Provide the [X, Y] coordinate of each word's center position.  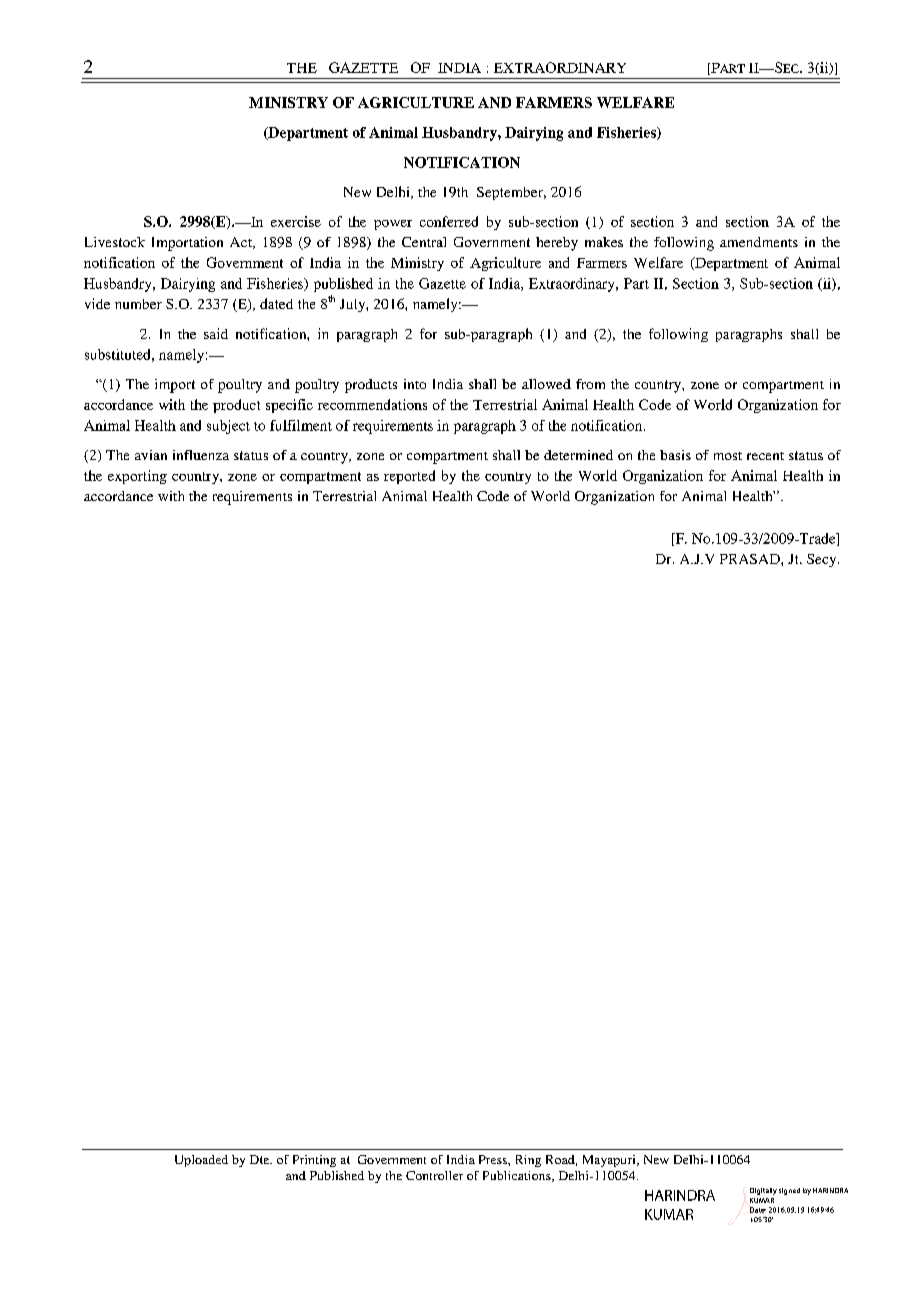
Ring [528, 1161]
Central [424, 242]
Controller [434, 1175]
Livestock [115, 242]
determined [578, 455]
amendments [759, 242]
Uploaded [201, 1161]
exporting [137, 477]
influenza [201, 455]
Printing [314, 1161]
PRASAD [751, 559]
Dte [261, 1159]
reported [409, 477]
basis [675, 455]
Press [494, 1159]
